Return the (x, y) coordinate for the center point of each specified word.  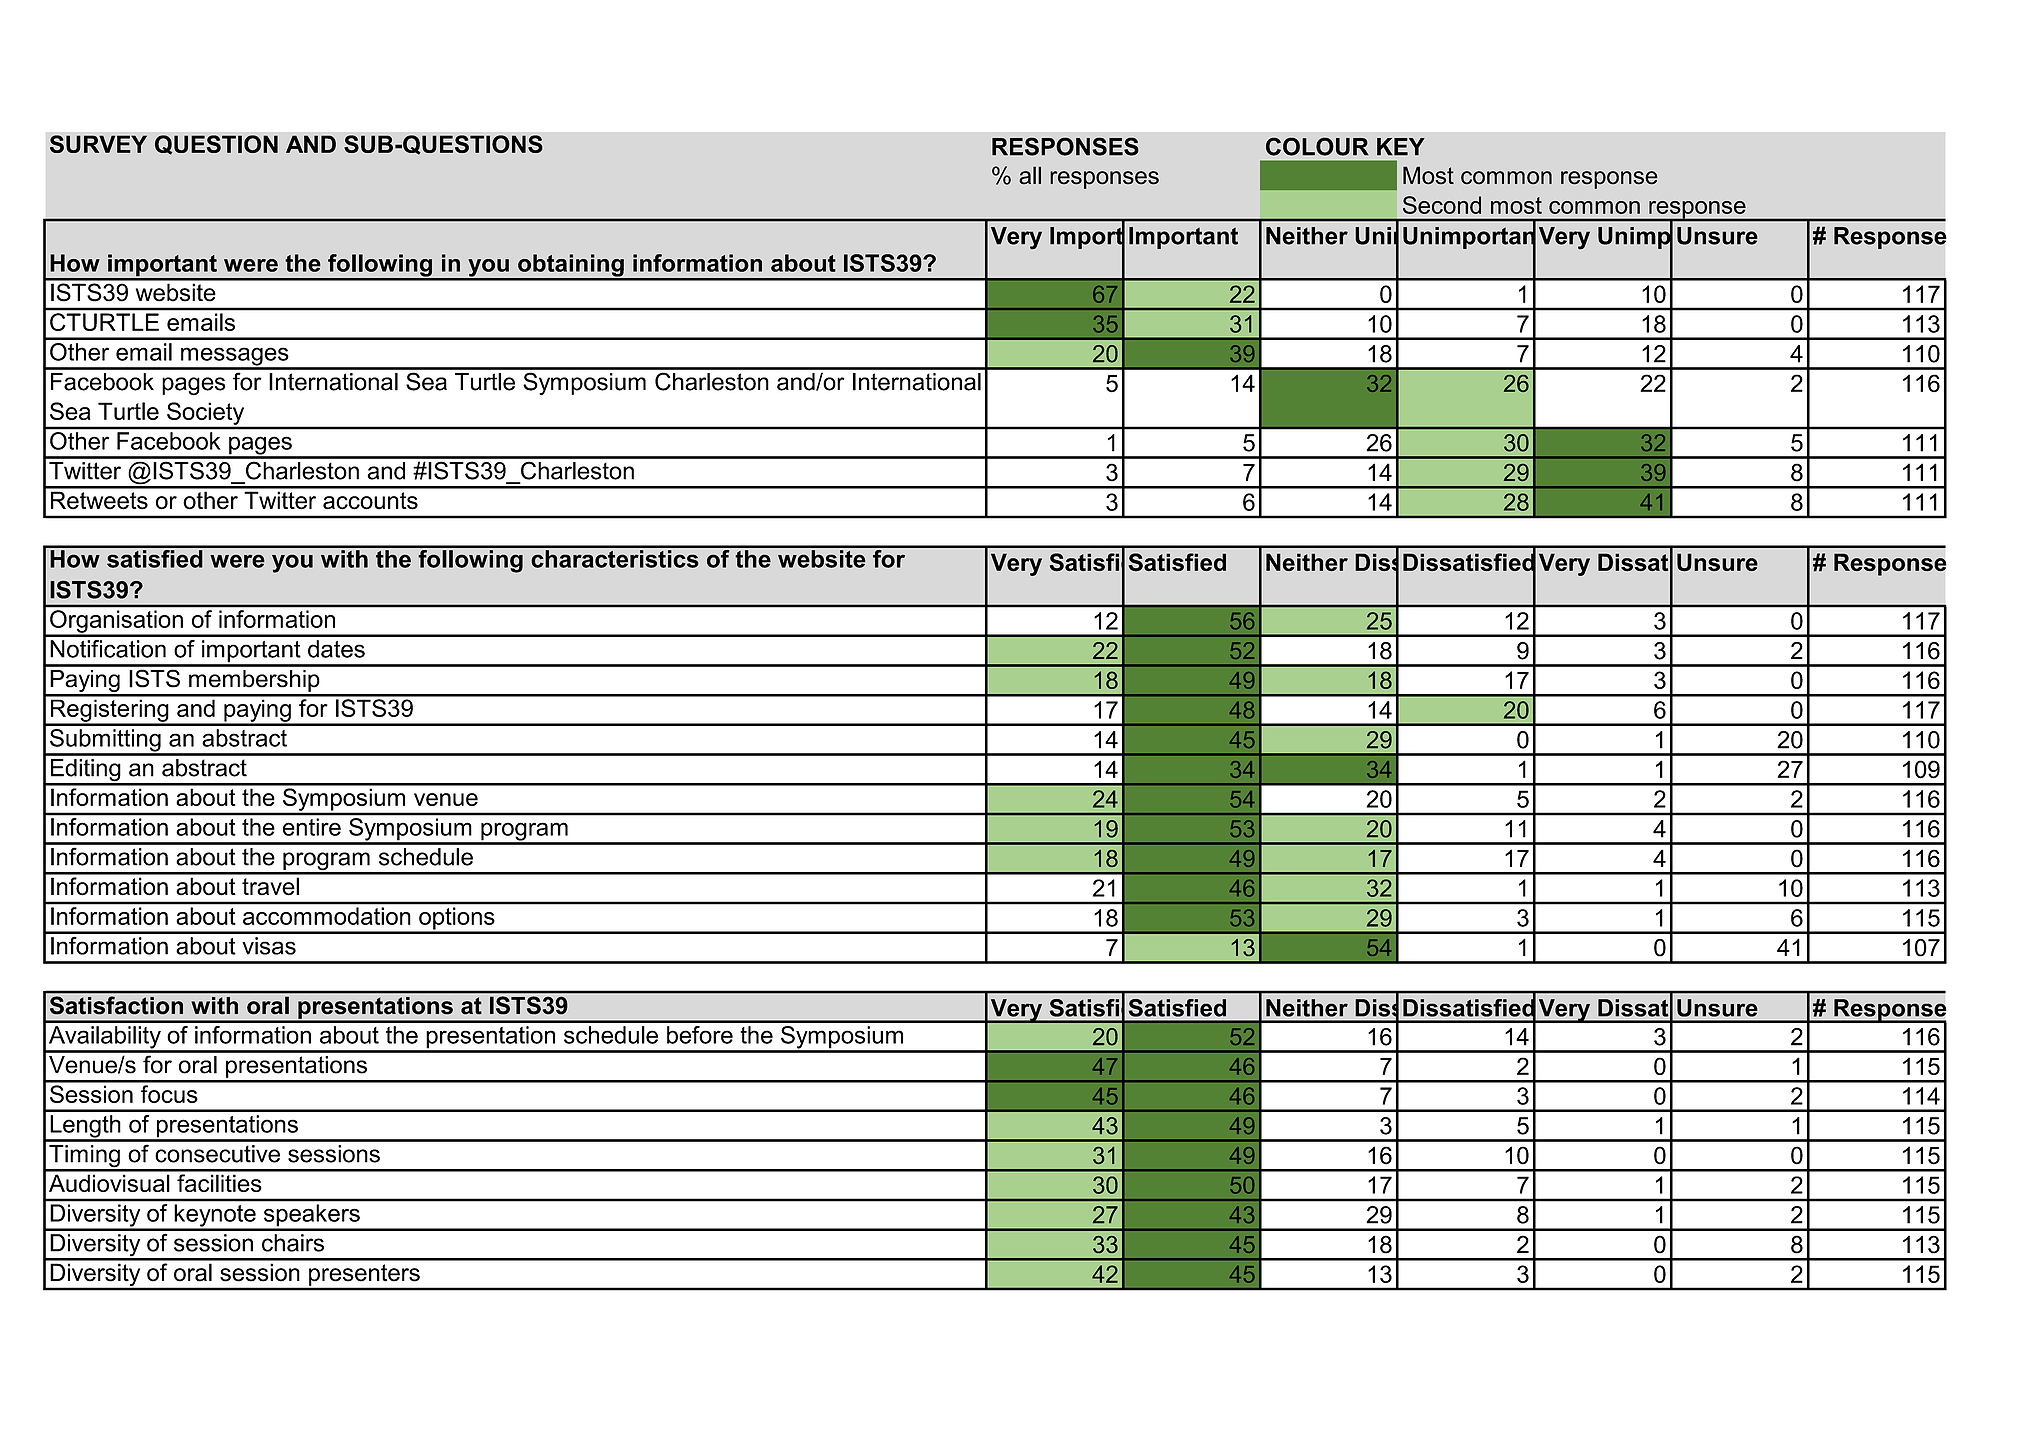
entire (312, 827)
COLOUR (1317, 146)
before (700, 1035)
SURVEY (98, 144)
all (1030, 175)
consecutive (217, 1154)
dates (336, 649)
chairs (293, 1243)
